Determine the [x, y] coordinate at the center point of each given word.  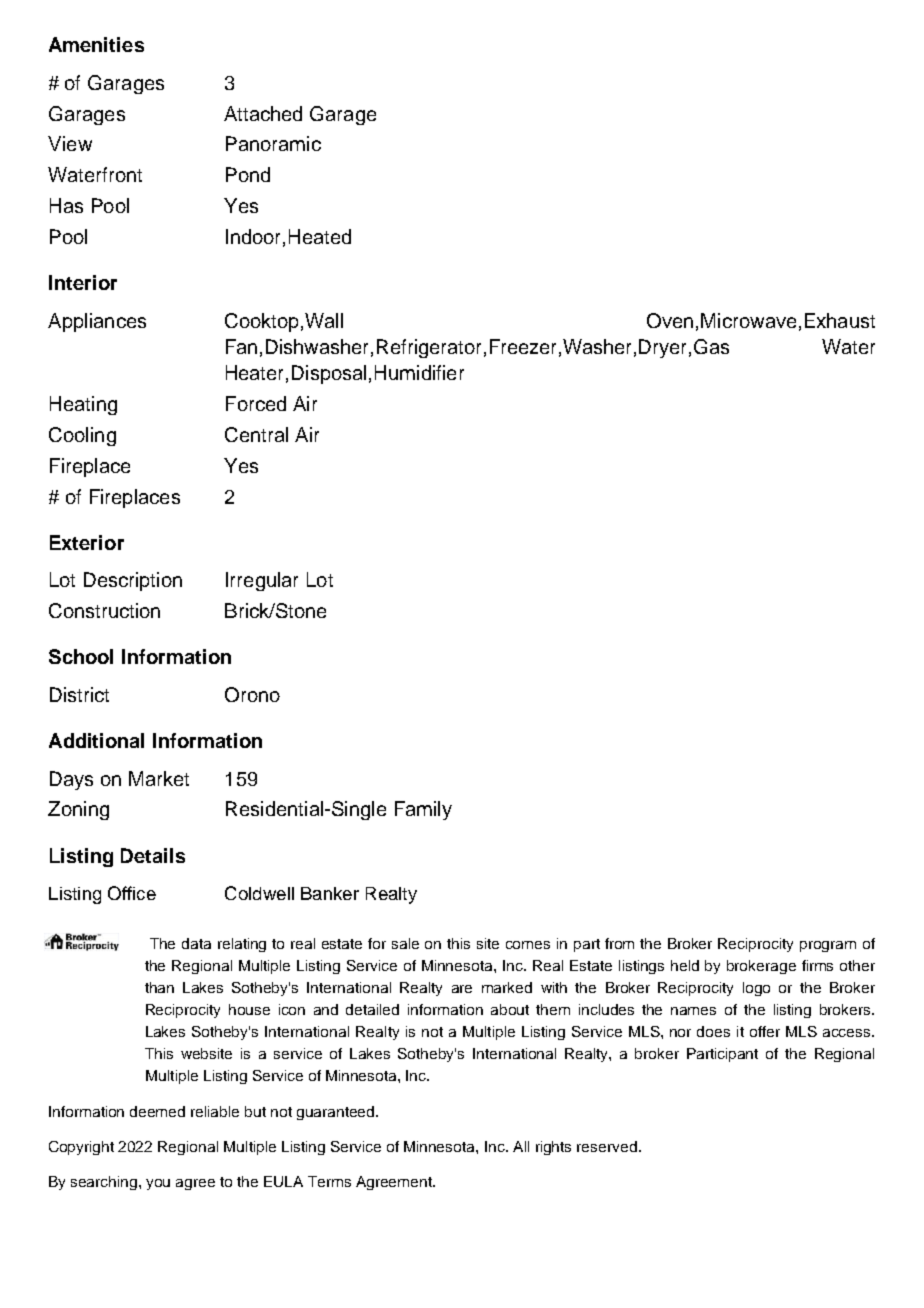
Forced [256, 403]
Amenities [96, 44]
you [158, 1184]
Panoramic [273, 143]
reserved [607, 1146]
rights [553, 1148]
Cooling [82, 436]
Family [423, 810]
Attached [263, 113]
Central [256, 434]
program [828, 946]
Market [159, 778]
